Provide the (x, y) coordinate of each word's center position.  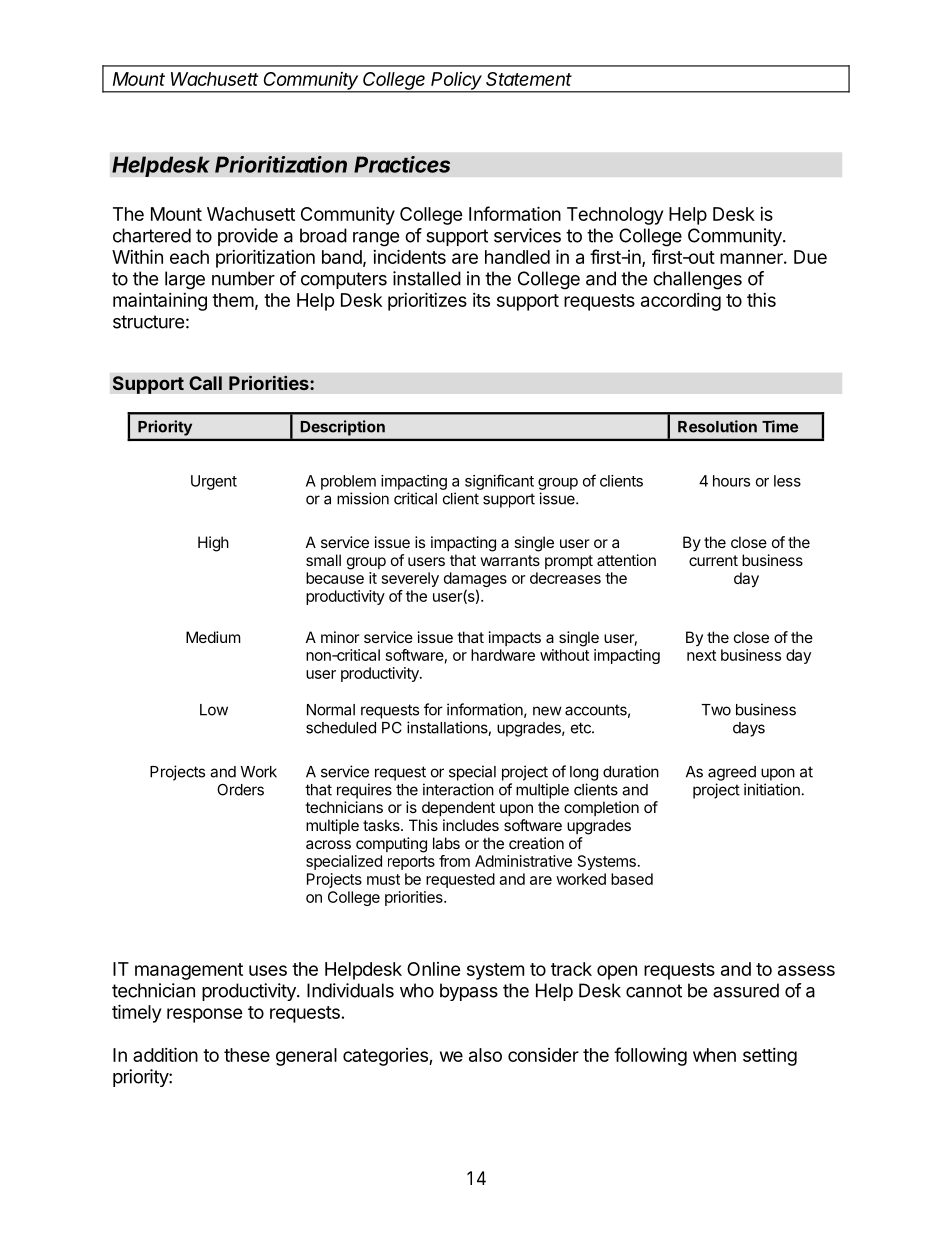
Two (716, 710)
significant (499, 482)
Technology (615, 216)
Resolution (717, 426)
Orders (240, 790)
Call (205, 383)
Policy (457, 82)
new (547, 711)
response (205, 1015)
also (485, 1055)
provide (248, 237)
